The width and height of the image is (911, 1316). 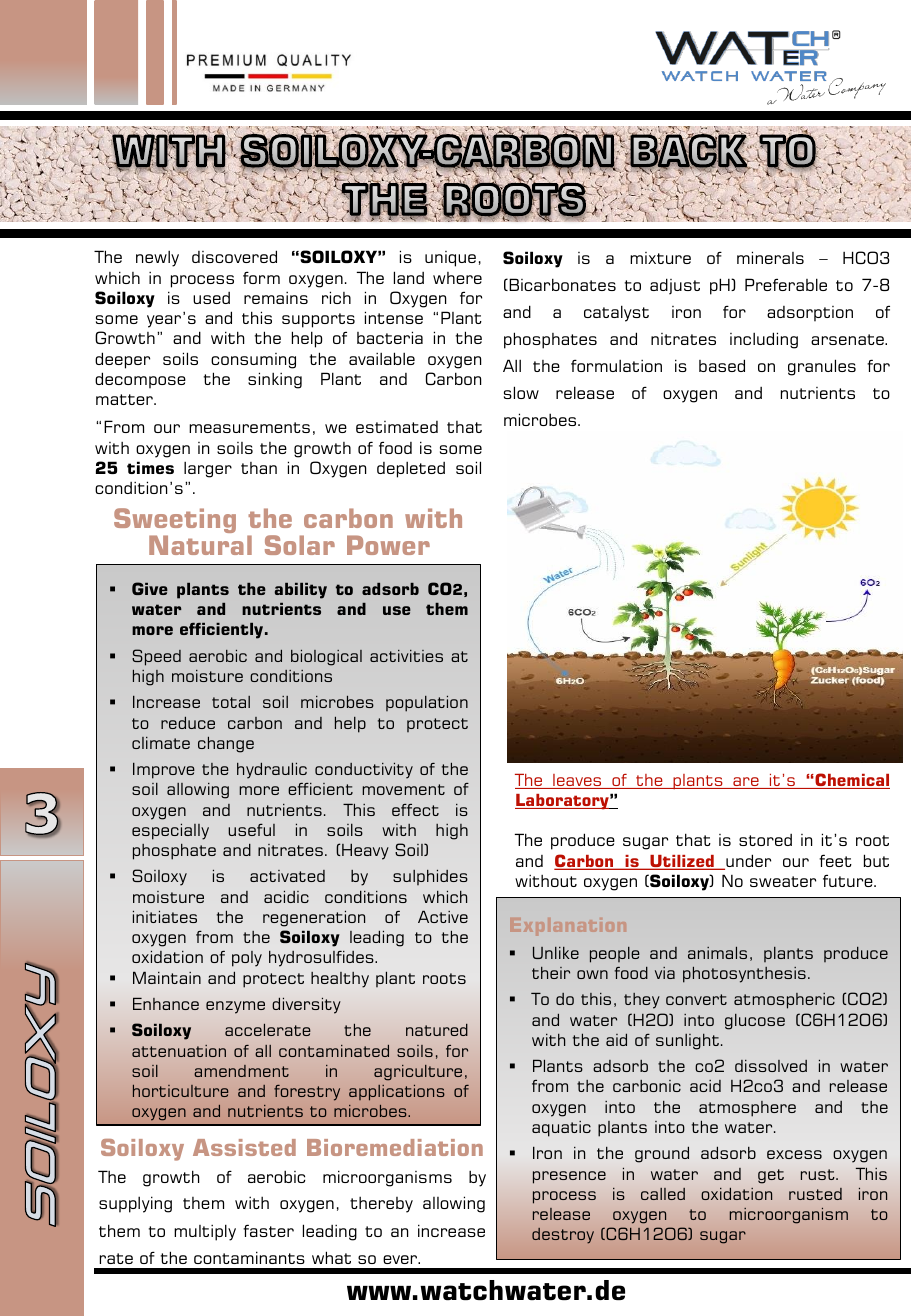 What do you see at coordinates (457, 278) in the image?
I see `where` at bounding box center [457, 278].
